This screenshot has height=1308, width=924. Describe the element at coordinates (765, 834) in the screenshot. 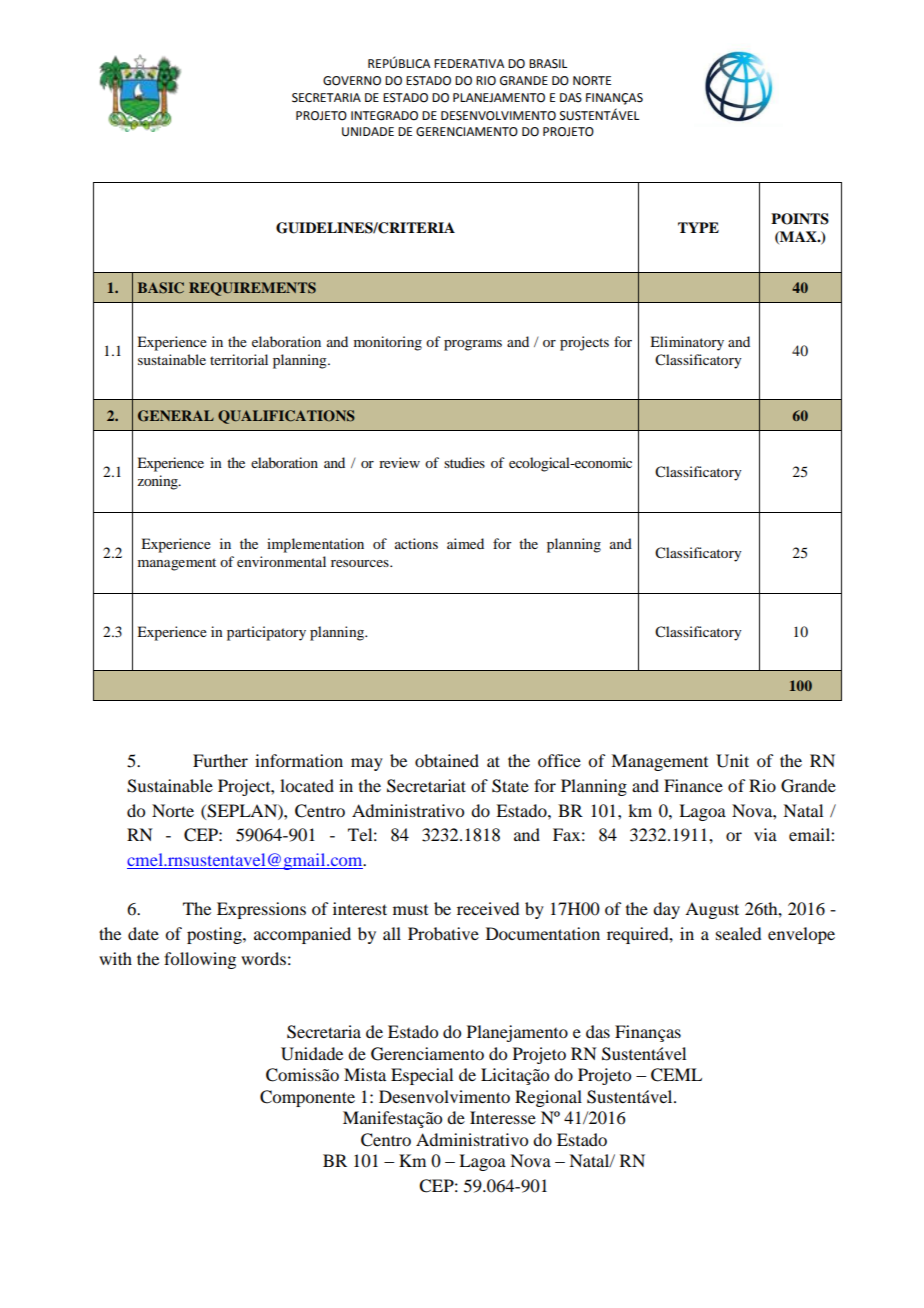

I see `via` at that location.
